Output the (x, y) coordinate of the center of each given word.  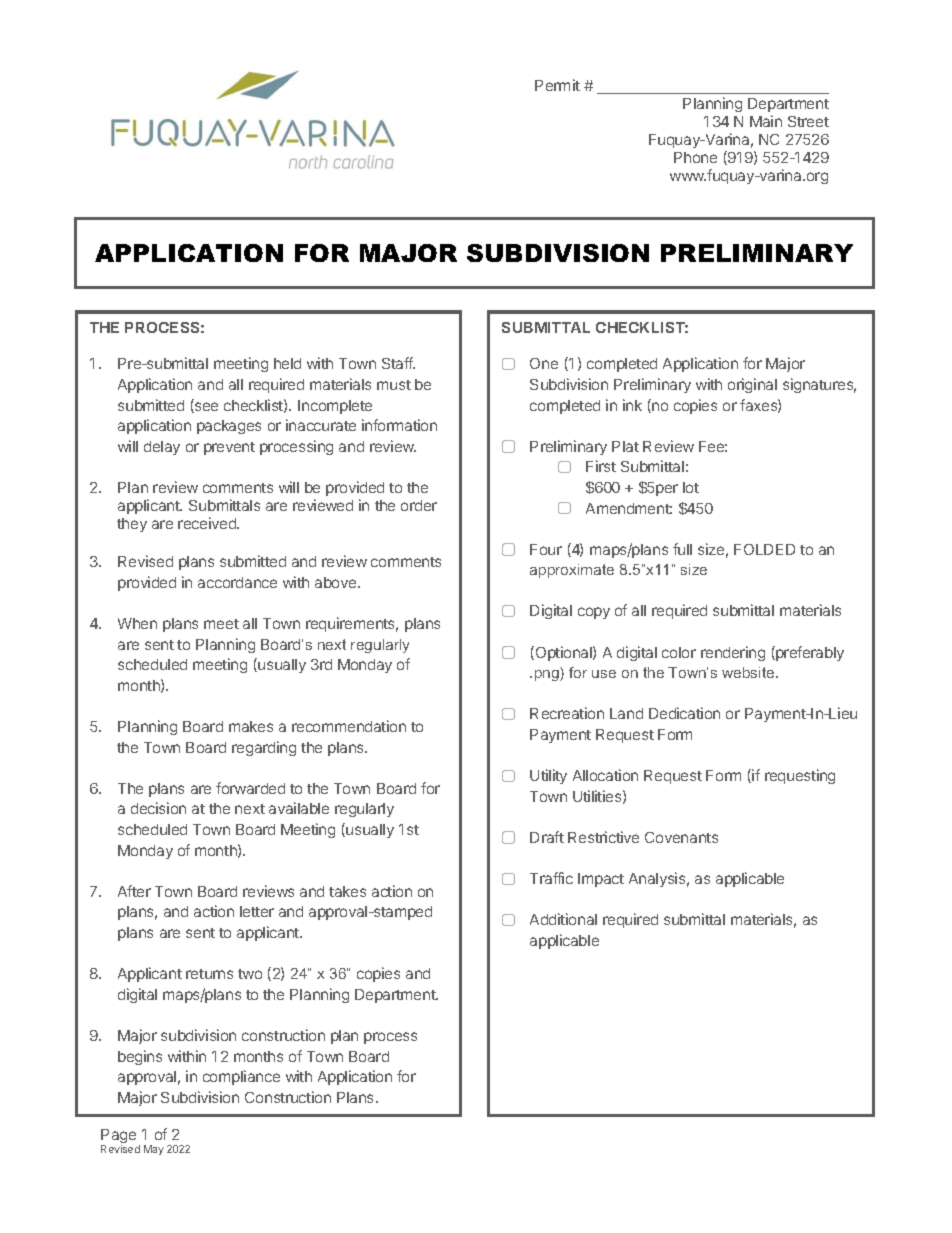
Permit (557, 85)
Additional (563, 919)
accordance (237, 582)
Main (766, 121)
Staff (398, 363)
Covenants (681, 837)
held (287, 363)
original (752, 385)
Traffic (551, 878)
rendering (733, 653)
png (548, 675)
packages (229, 427)
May (154, 1150)
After (134, 891)
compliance (241, 1077)
